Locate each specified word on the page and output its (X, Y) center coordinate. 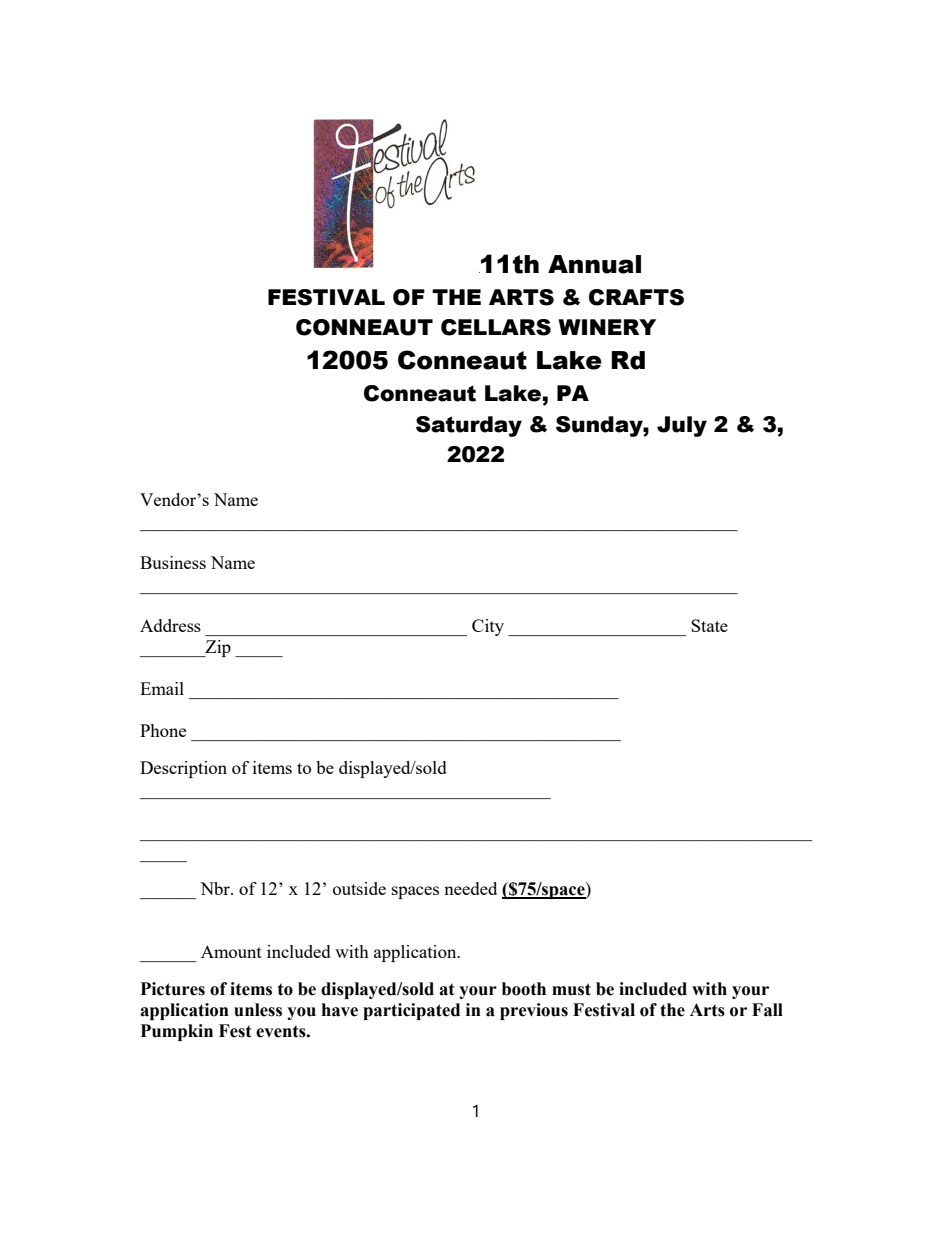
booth (524, 989)
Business (173, 562)
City (488, 627)
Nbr (216, 888)
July (682, 426)
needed (470, 888)
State (709, 625)
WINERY (607, 327)
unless (258, 1010)
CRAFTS (636, 297)
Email (162, 688)
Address (170, 625)
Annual (594, 264)
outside (359, 888)
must (571, 989)
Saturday (469, 426)
